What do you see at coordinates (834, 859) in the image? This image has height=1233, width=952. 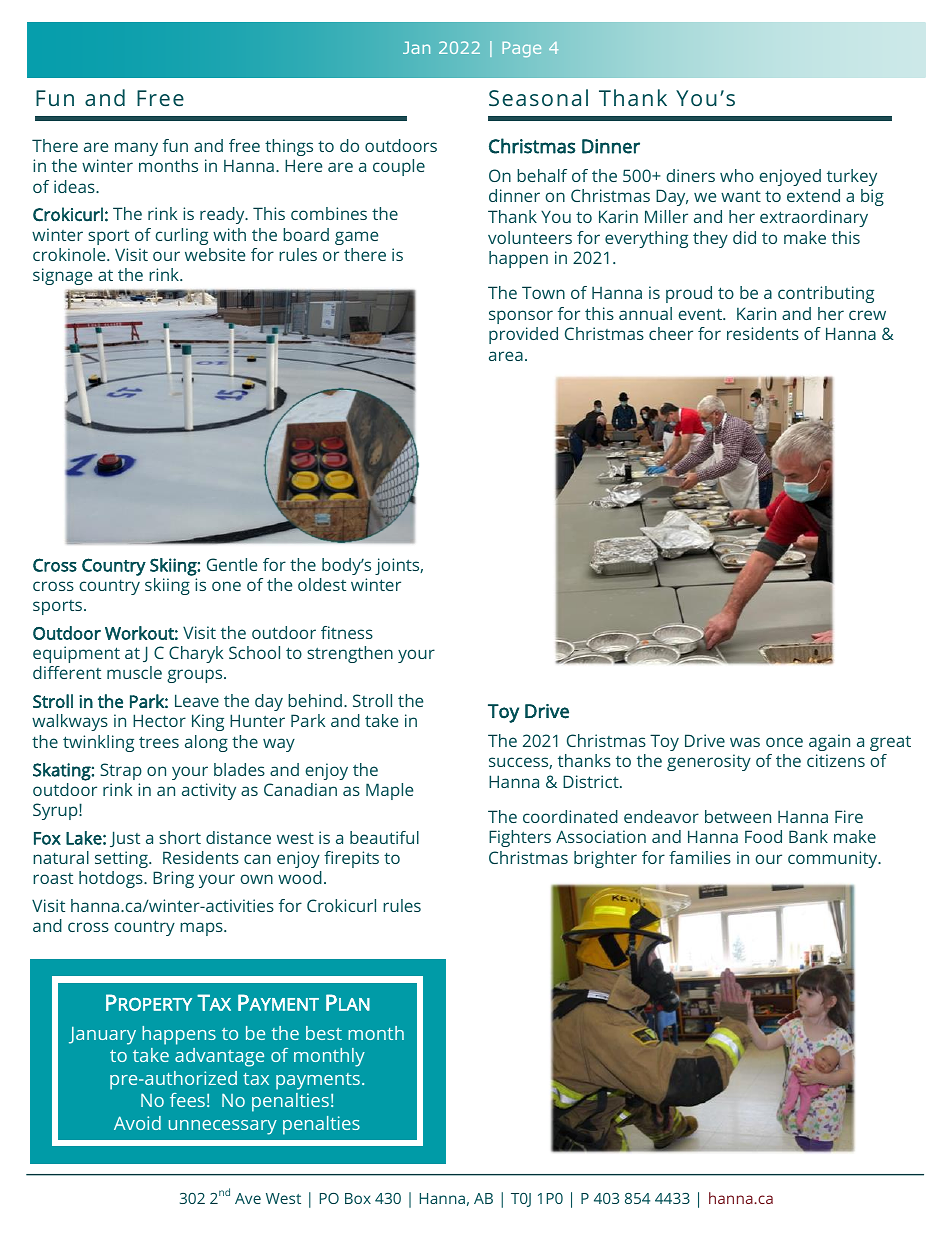 I see `community` at bounding box center [834, 859].
